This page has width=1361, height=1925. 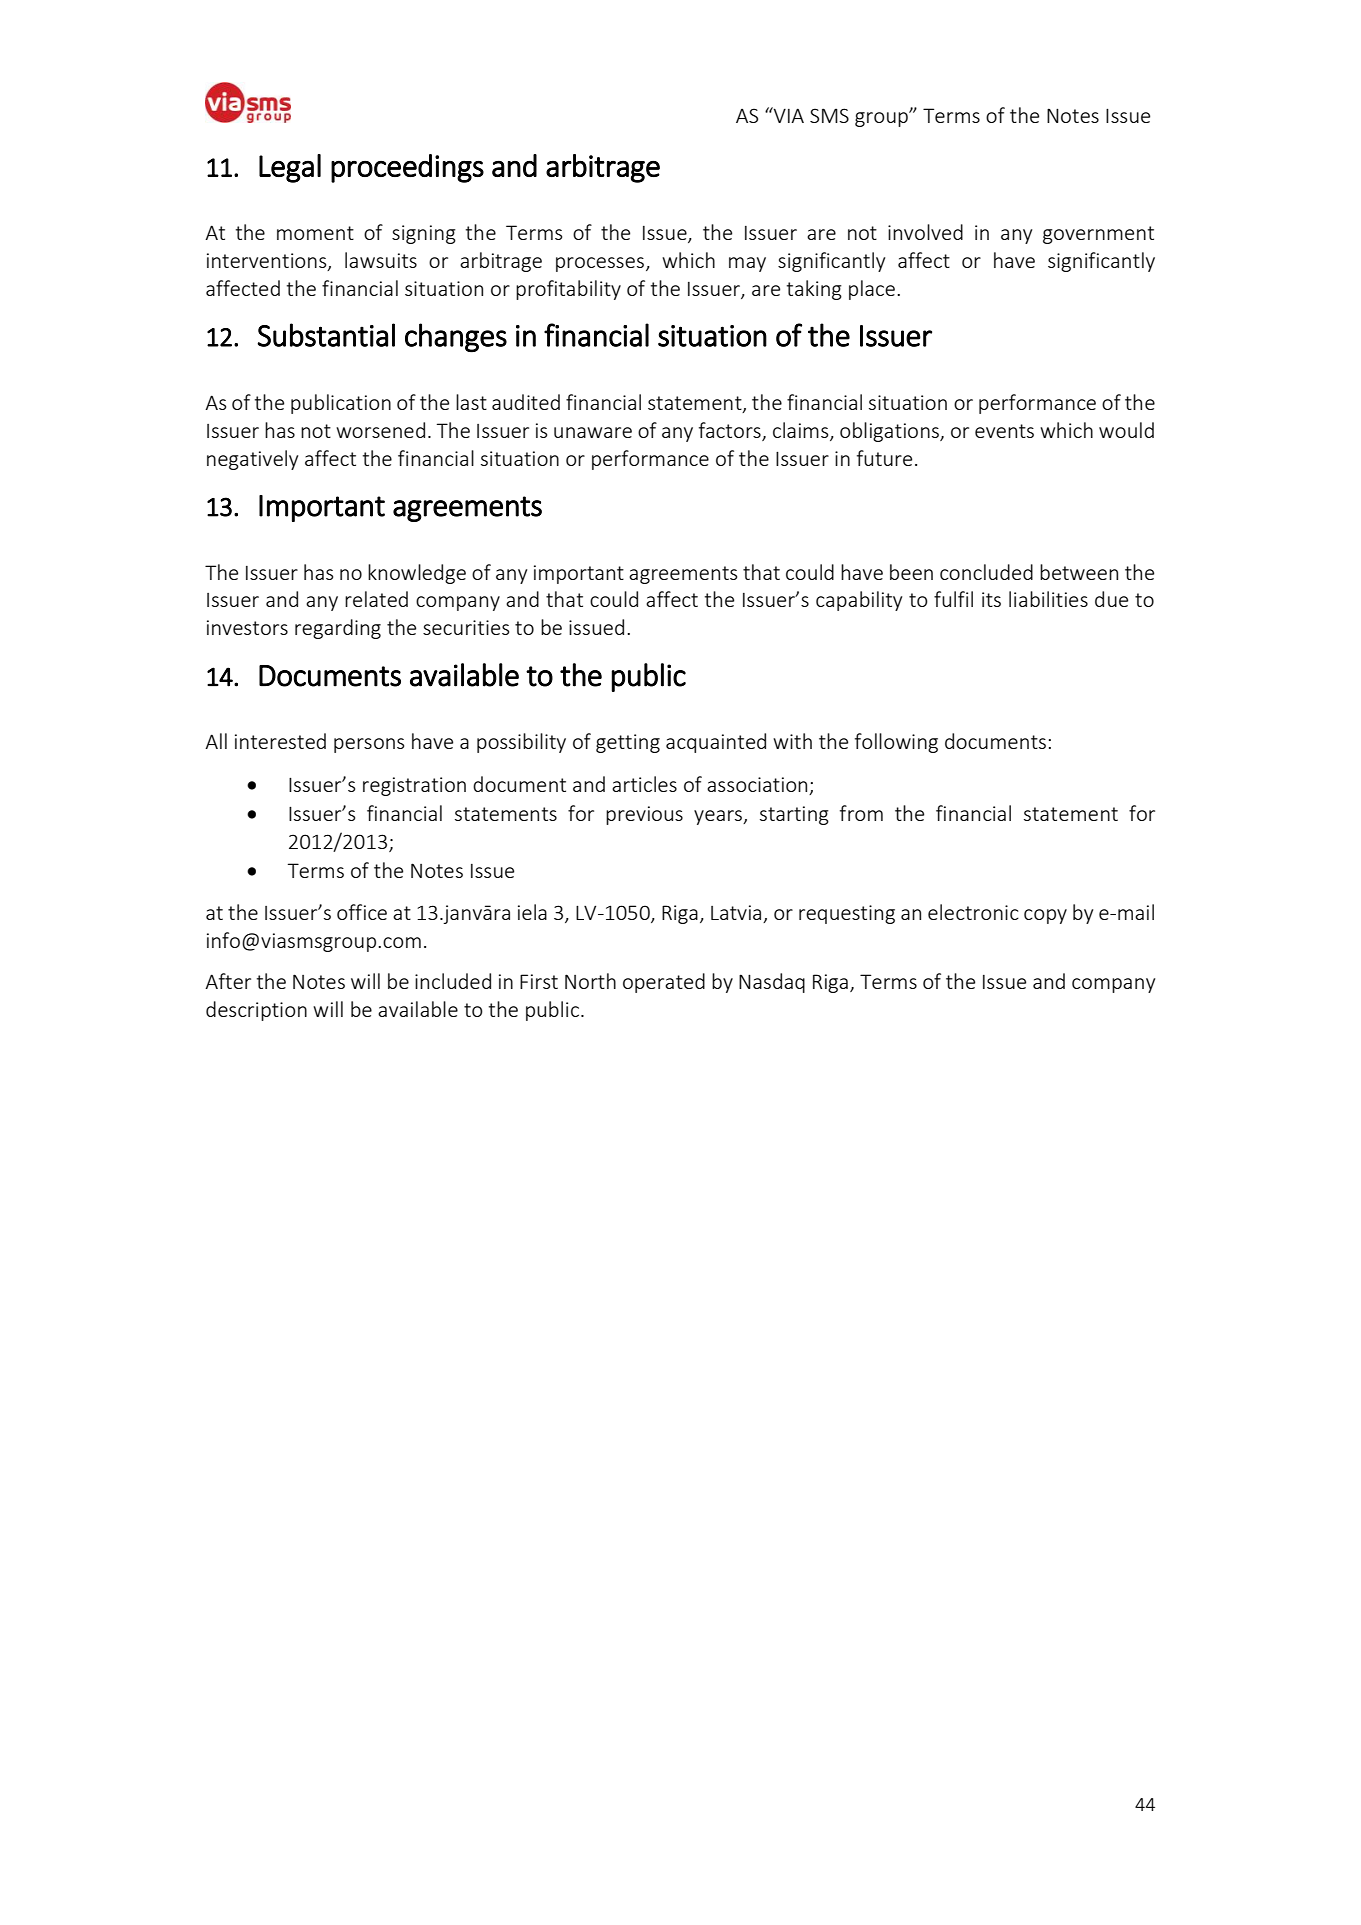 I want to click on factors, so click(x=730, y=430).
